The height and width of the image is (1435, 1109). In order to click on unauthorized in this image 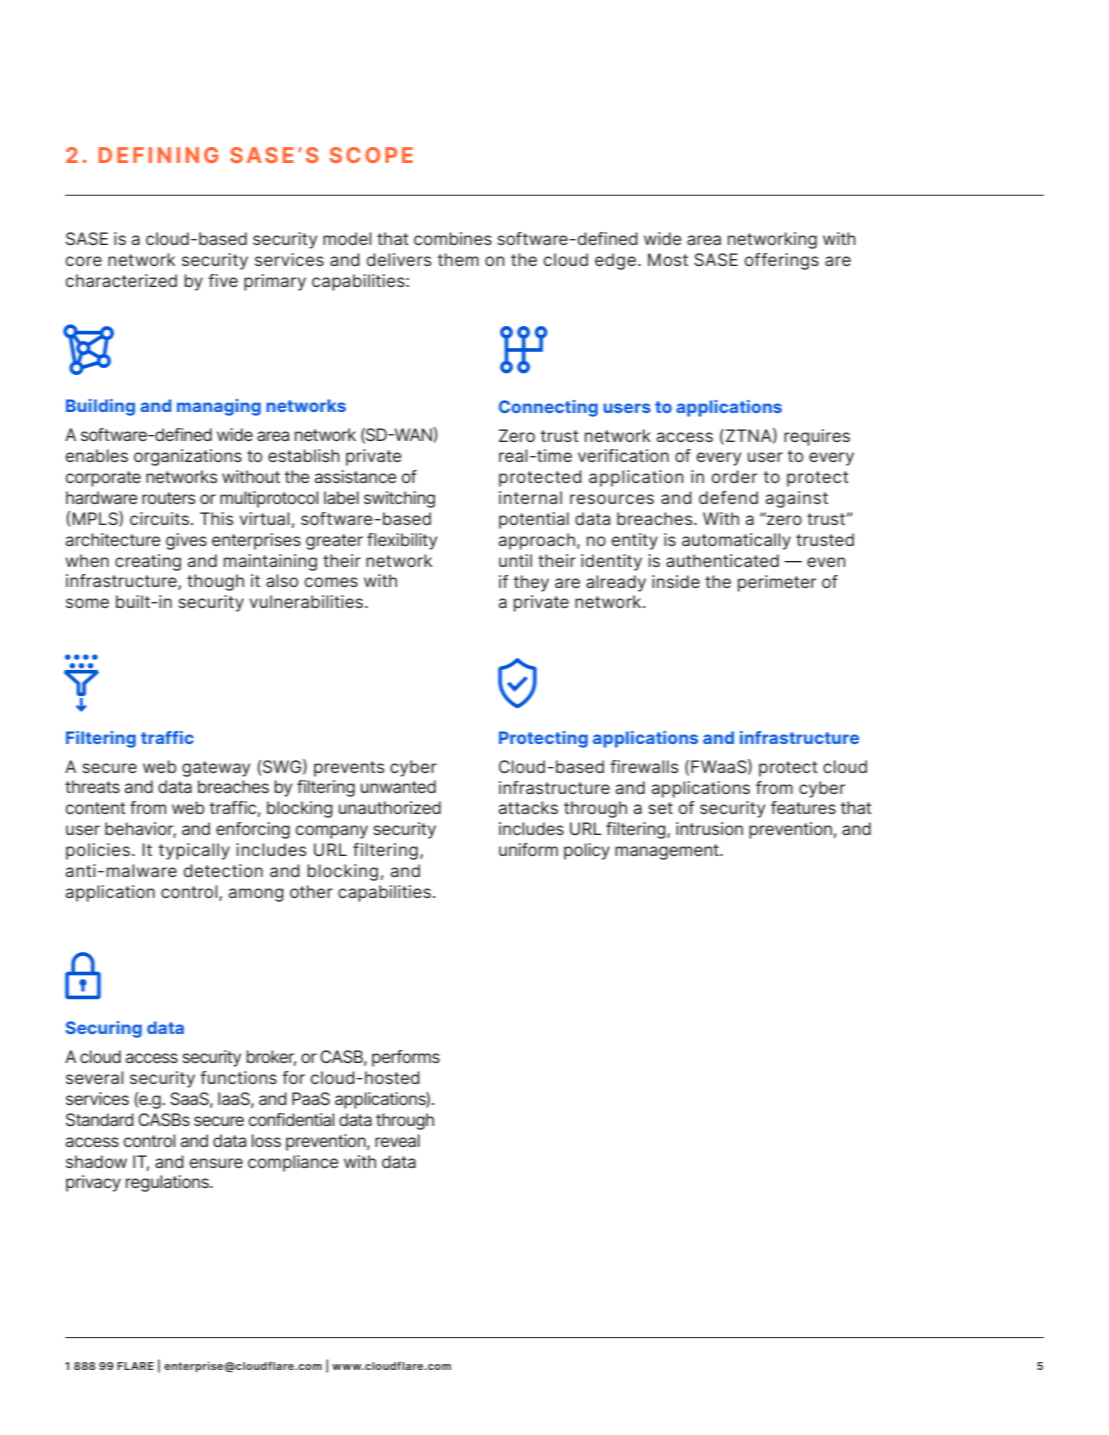, I will do `click(390, 807)`.
